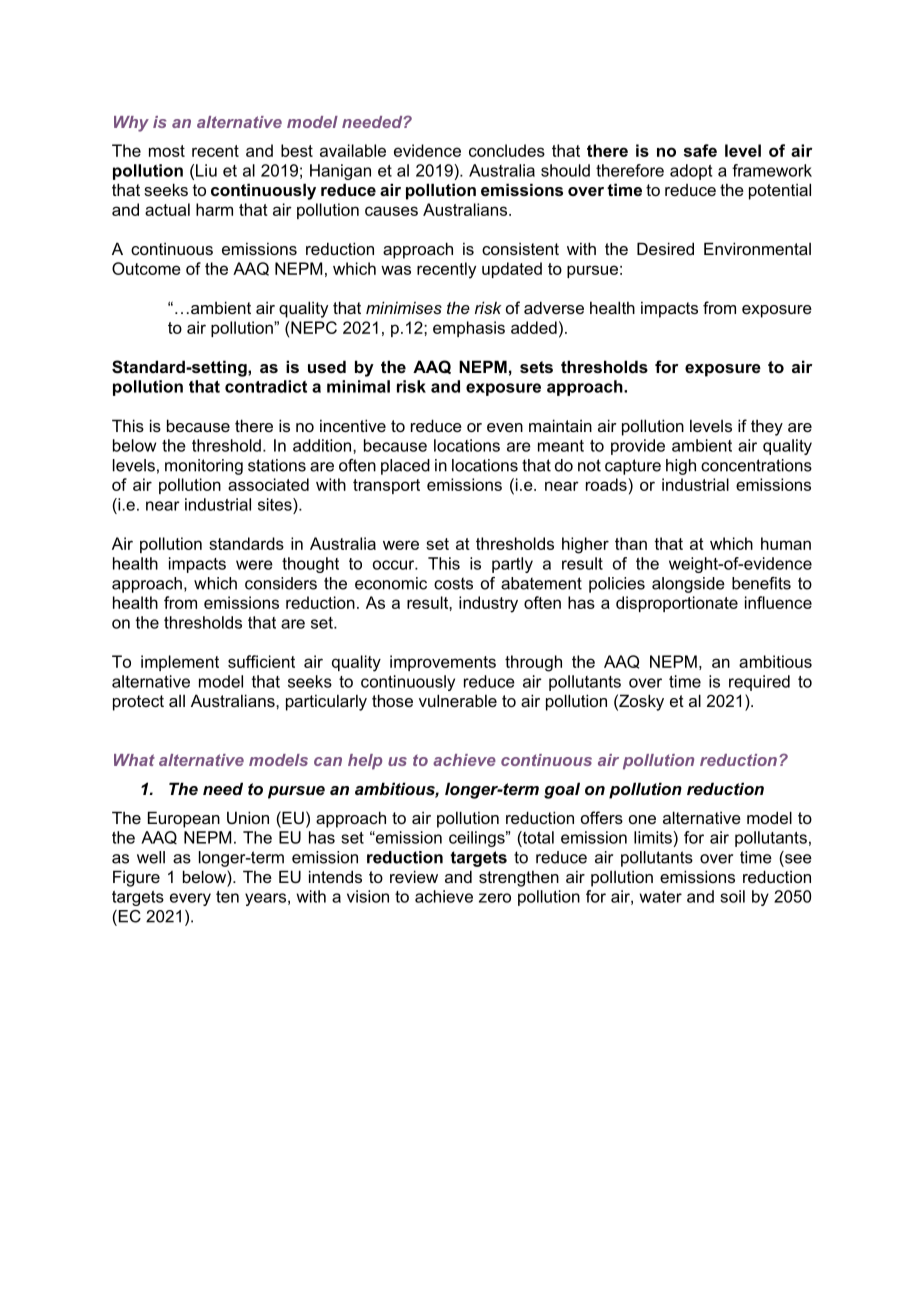 The image size is (924, 1308). Describe the element at coordinates (266, 386) in the screenshot. I see `contradict` at that location.
